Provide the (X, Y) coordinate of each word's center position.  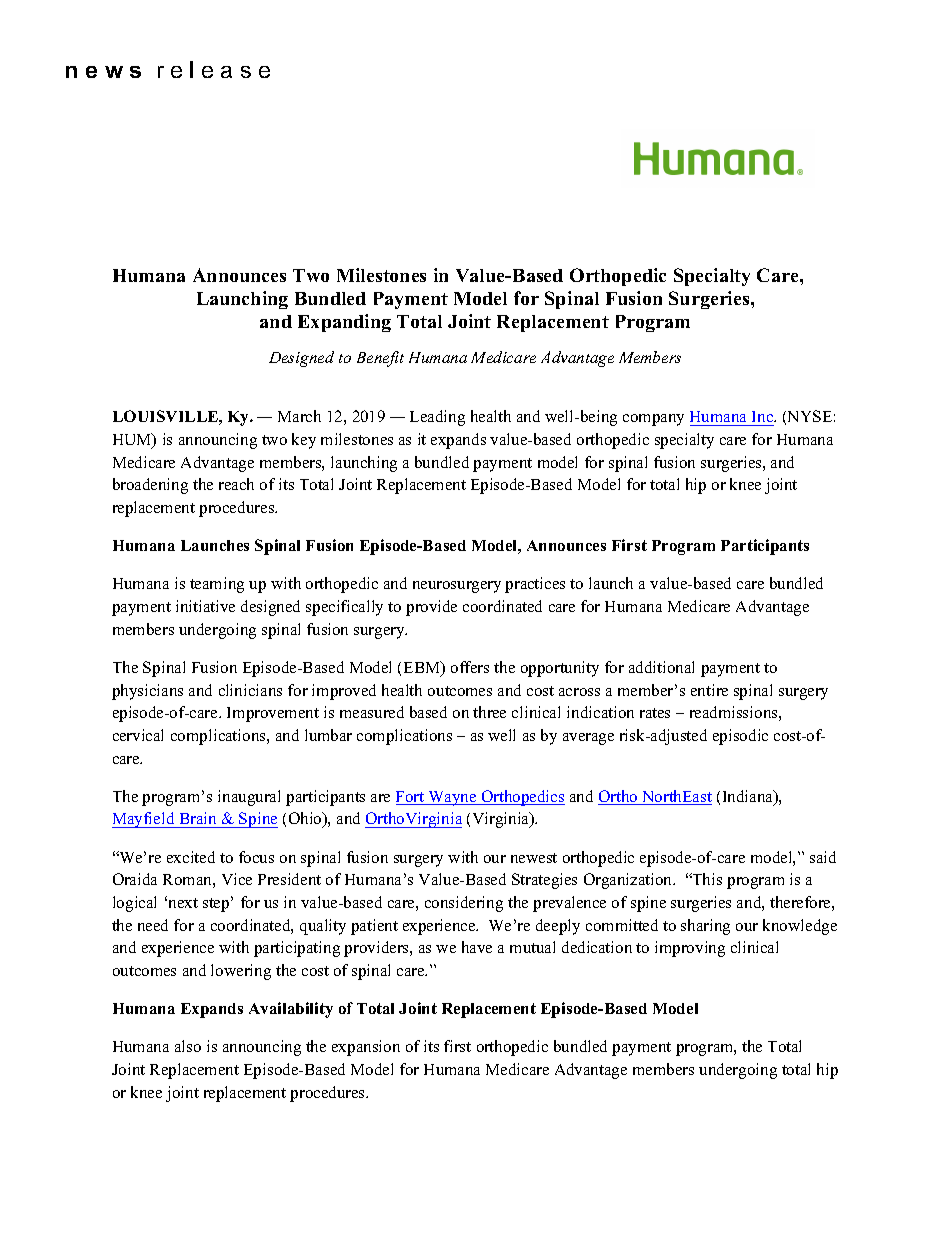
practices (535, 585)
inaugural (249, 798)
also (188, 1046)
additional (661, 667)
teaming (217, 585)
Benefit (380, 359)
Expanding (344, 323)
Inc (763, 418)
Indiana (749, 797)
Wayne (452, 798)
